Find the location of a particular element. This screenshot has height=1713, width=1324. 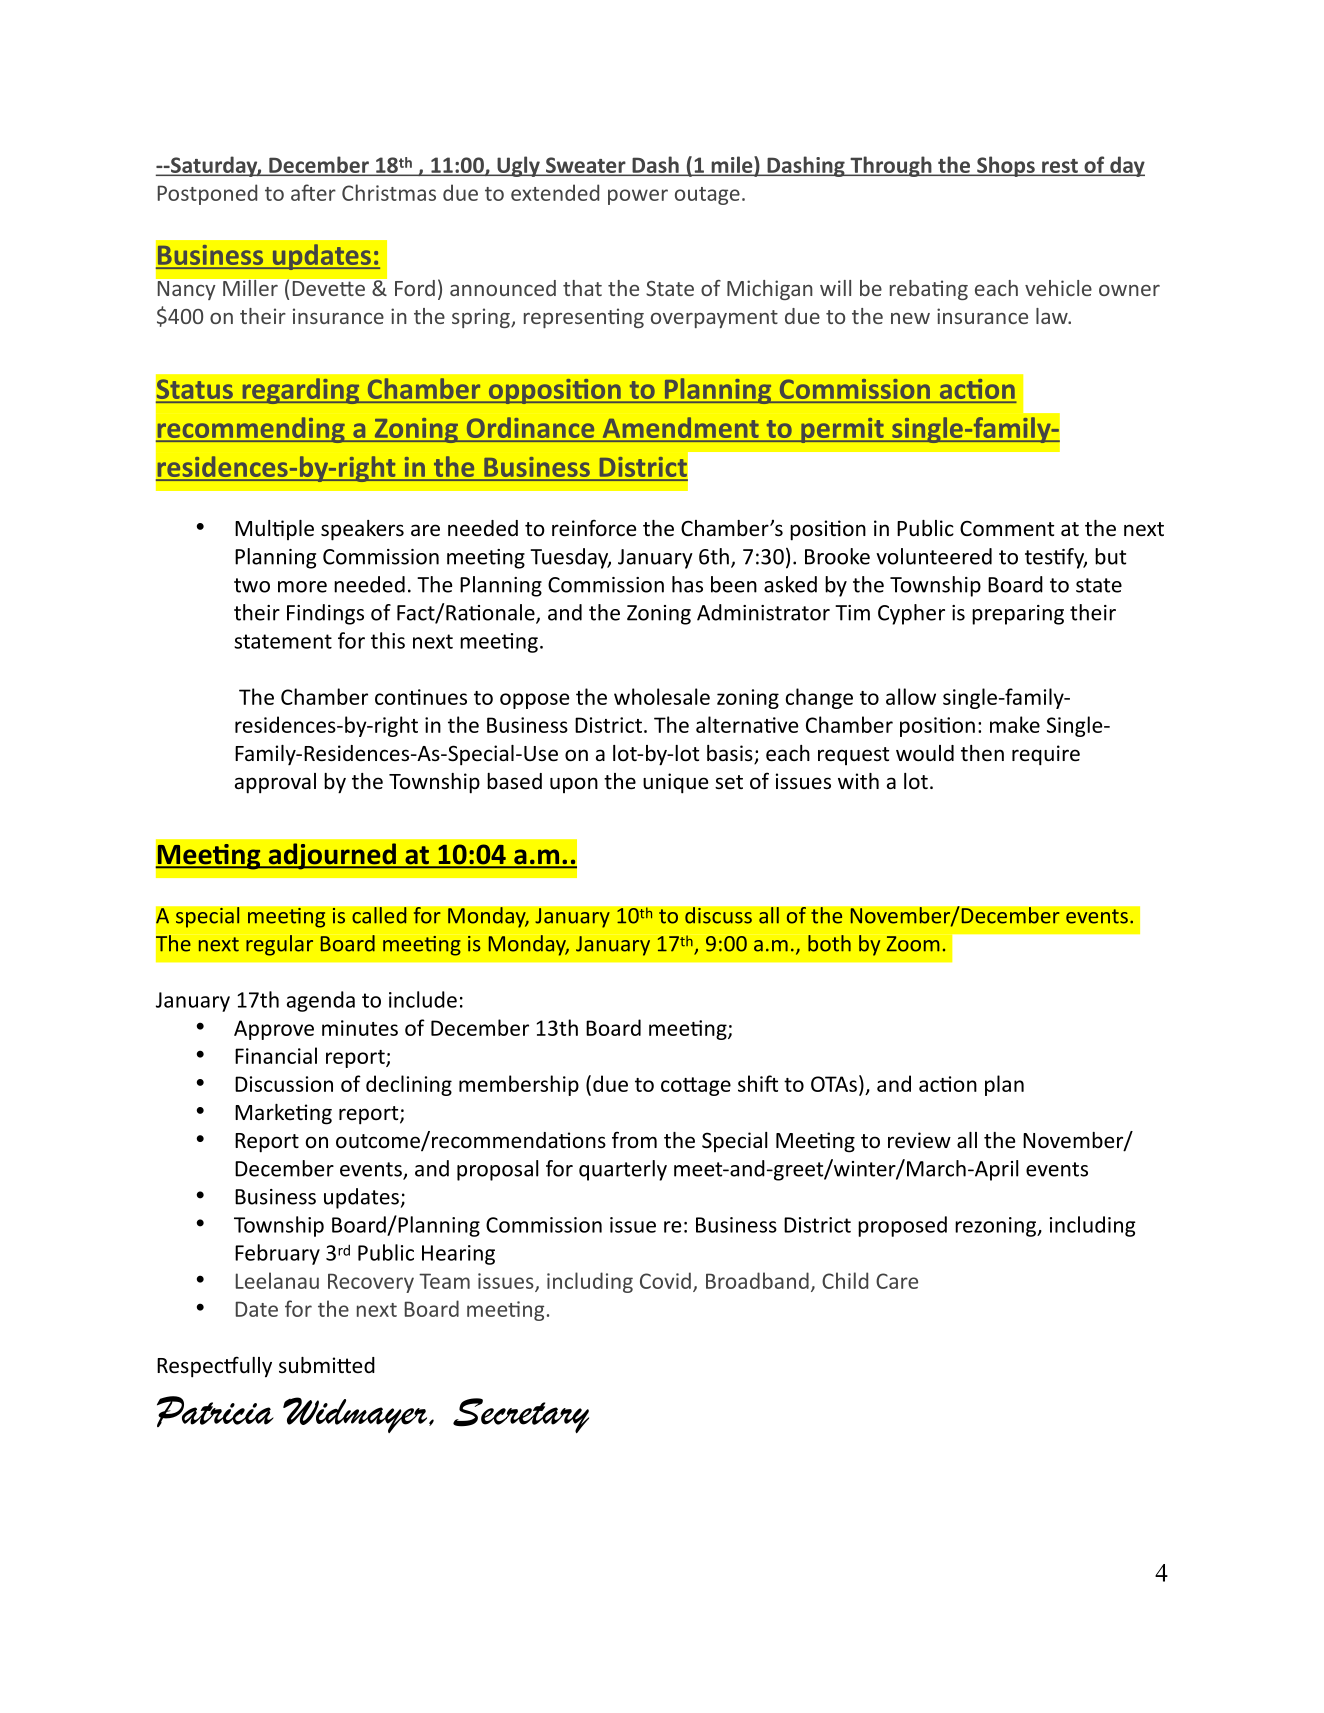

Comment is located at coordinates (1007, 529).
